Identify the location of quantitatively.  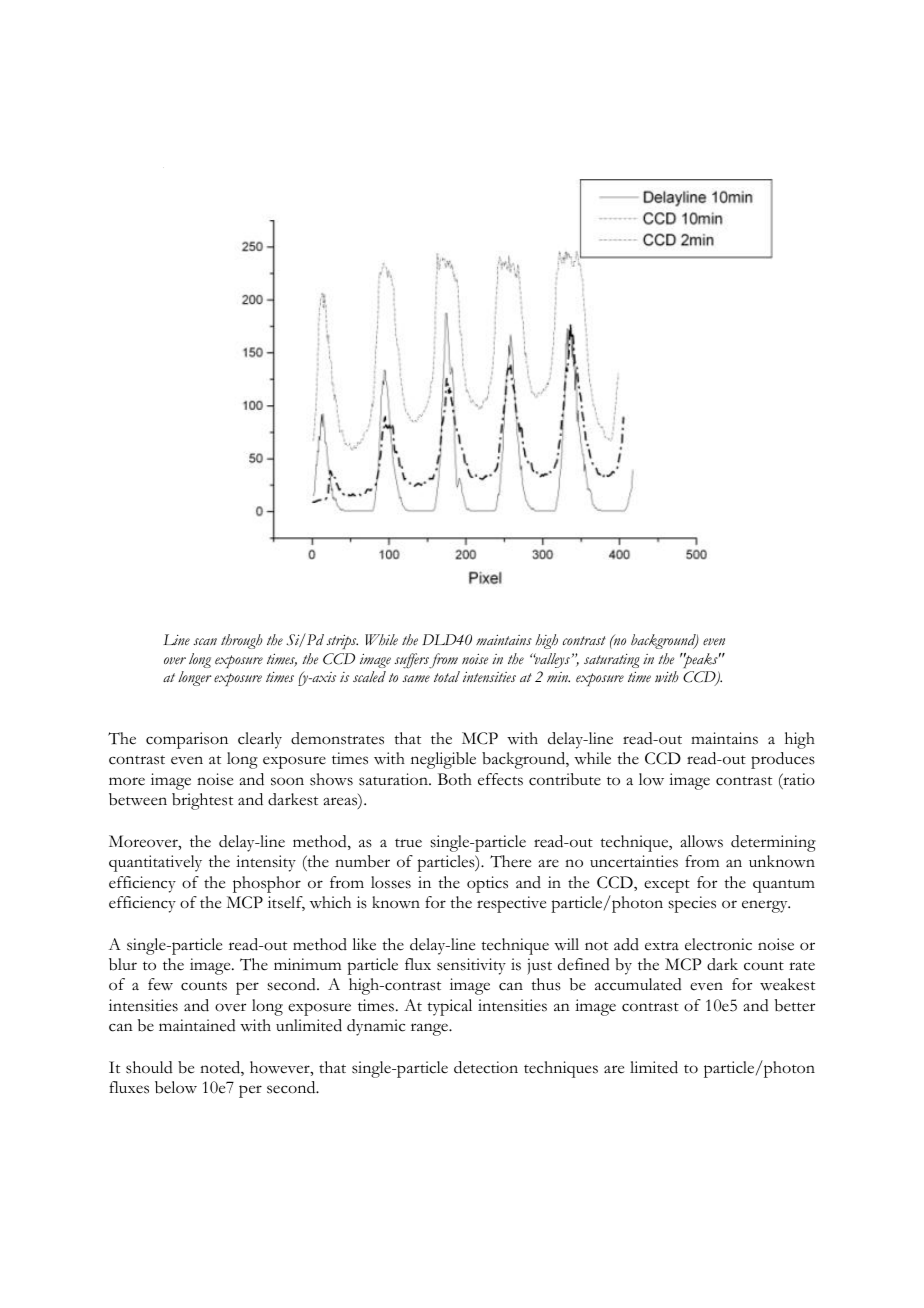
(155, 863).
